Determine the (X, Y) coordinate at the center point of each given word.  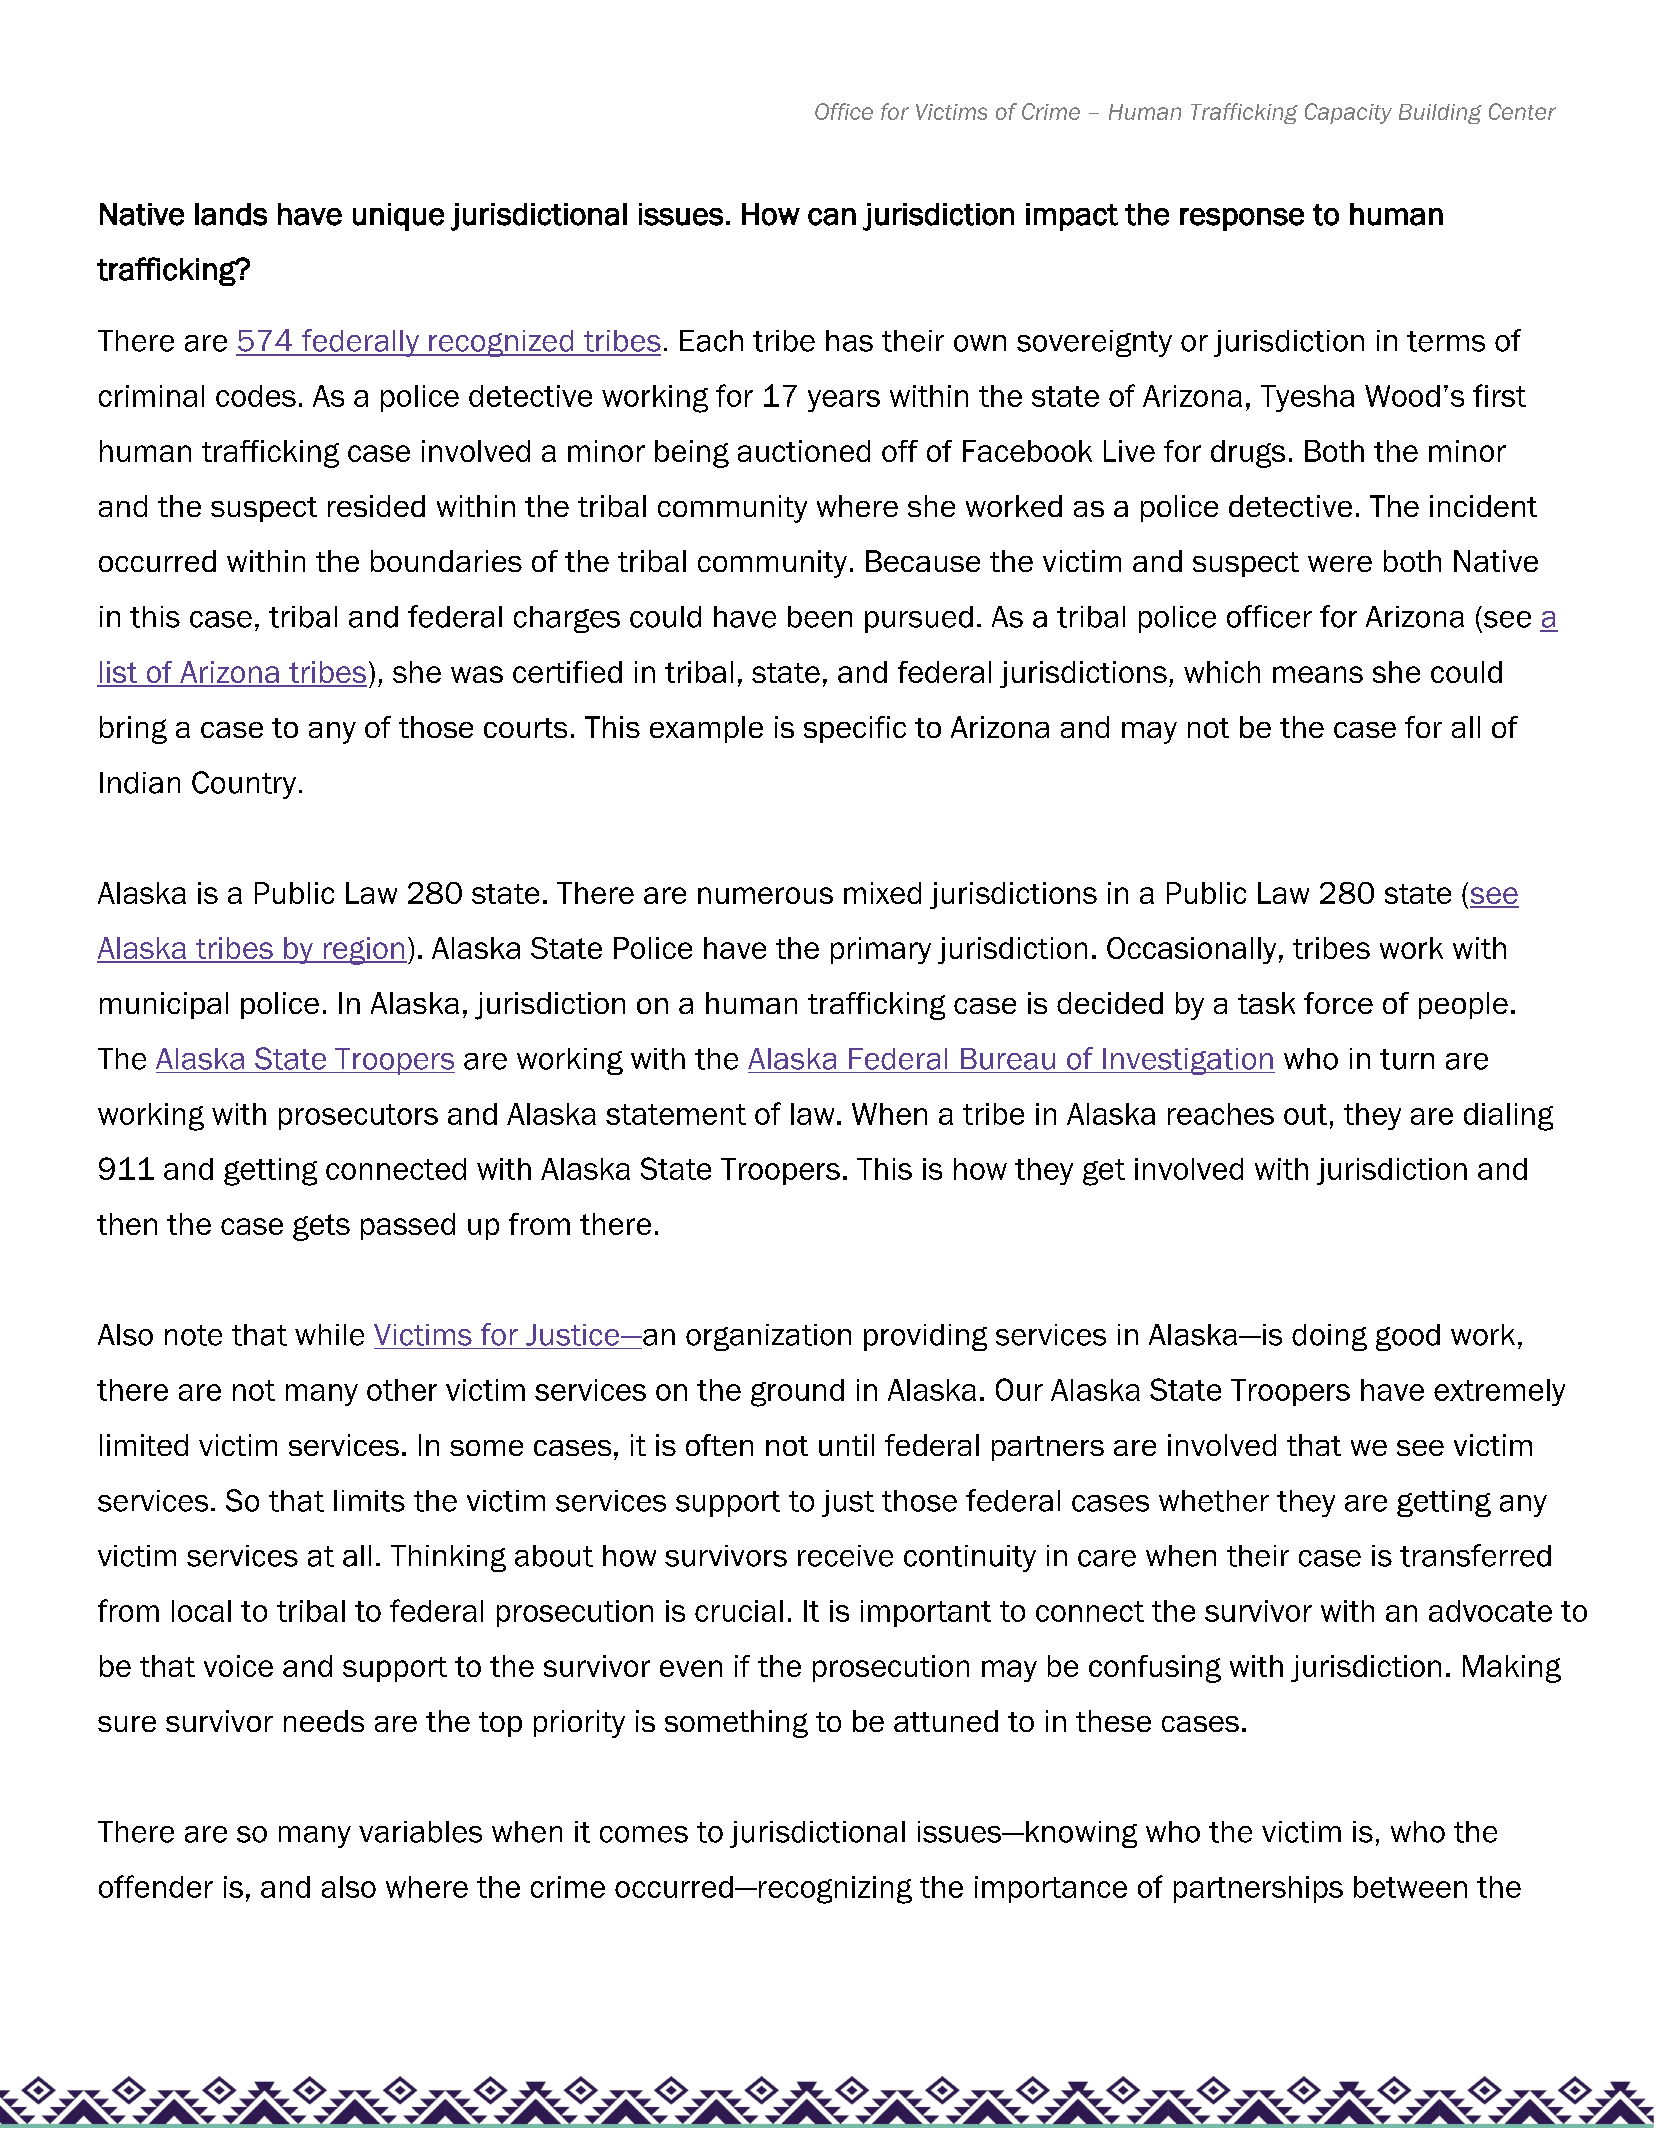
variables (420, 1832)
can (832, 217)
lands (231, 214)
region (364, 951)
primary (881, 950)
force (1338, 1003)
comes (644, 1834)
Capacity (1348, 113)
